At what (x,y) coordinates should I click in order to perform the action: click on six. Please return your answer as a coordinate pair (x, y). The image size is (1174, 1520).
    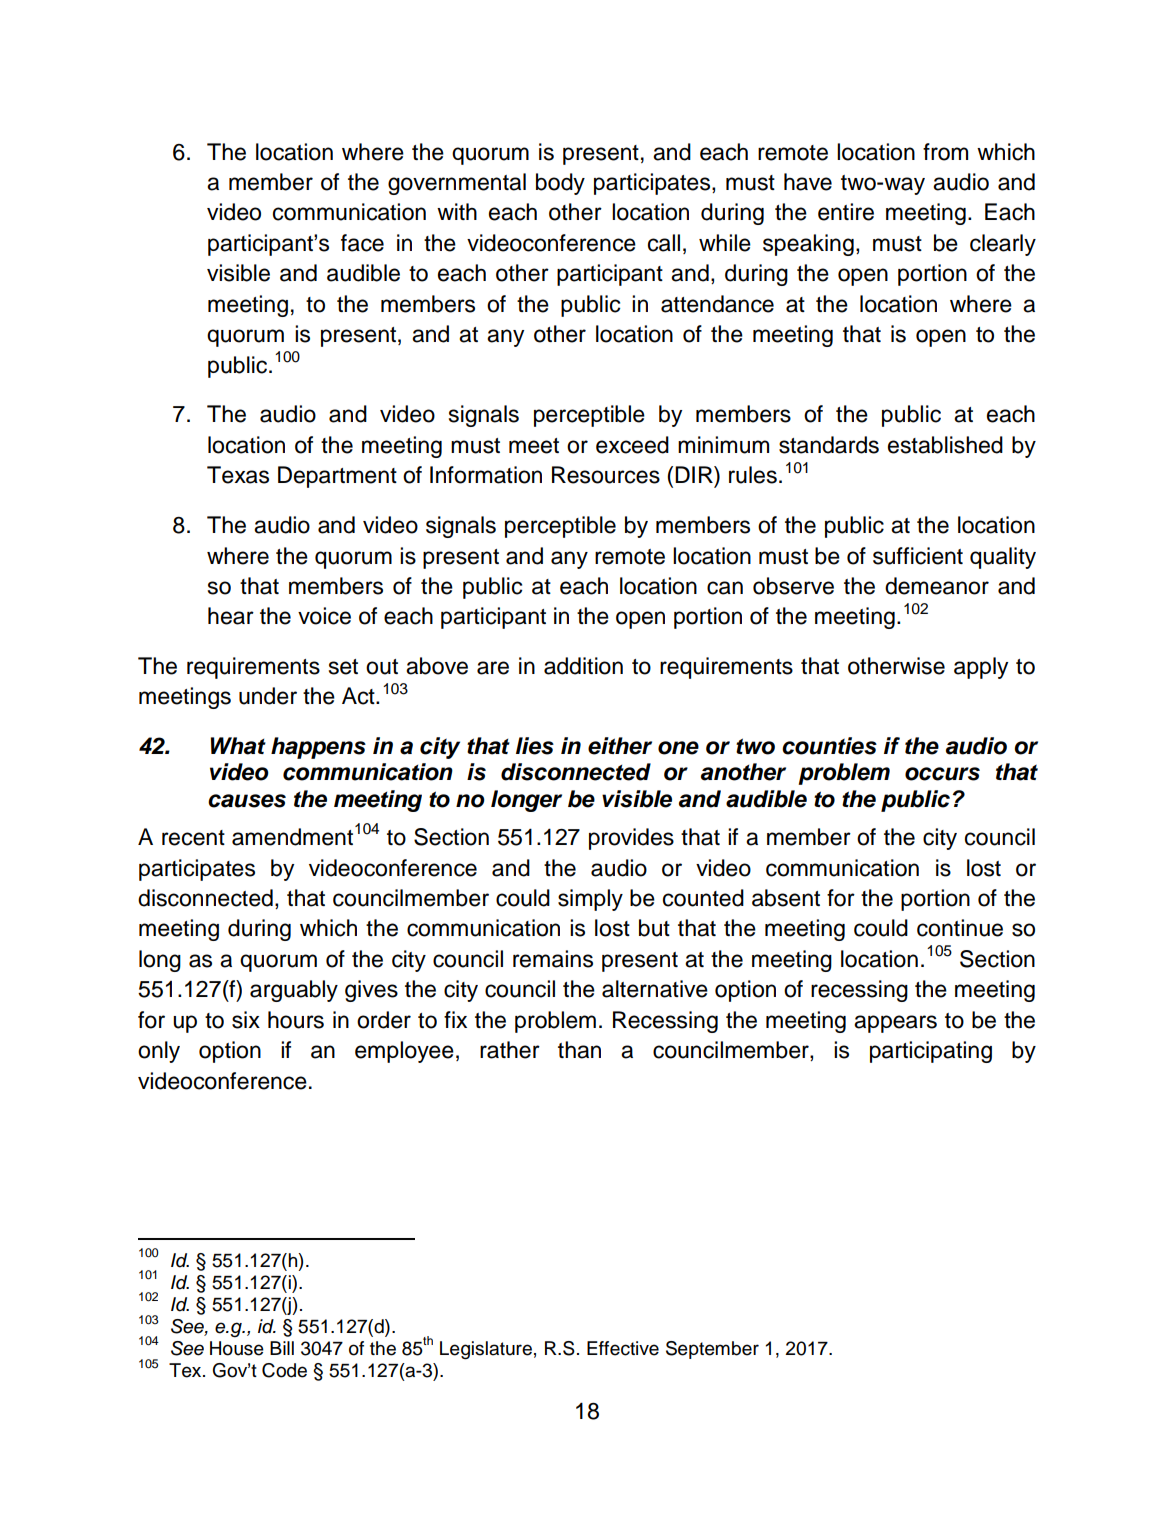
    Looking at the image, I should click on (246, 1020).
